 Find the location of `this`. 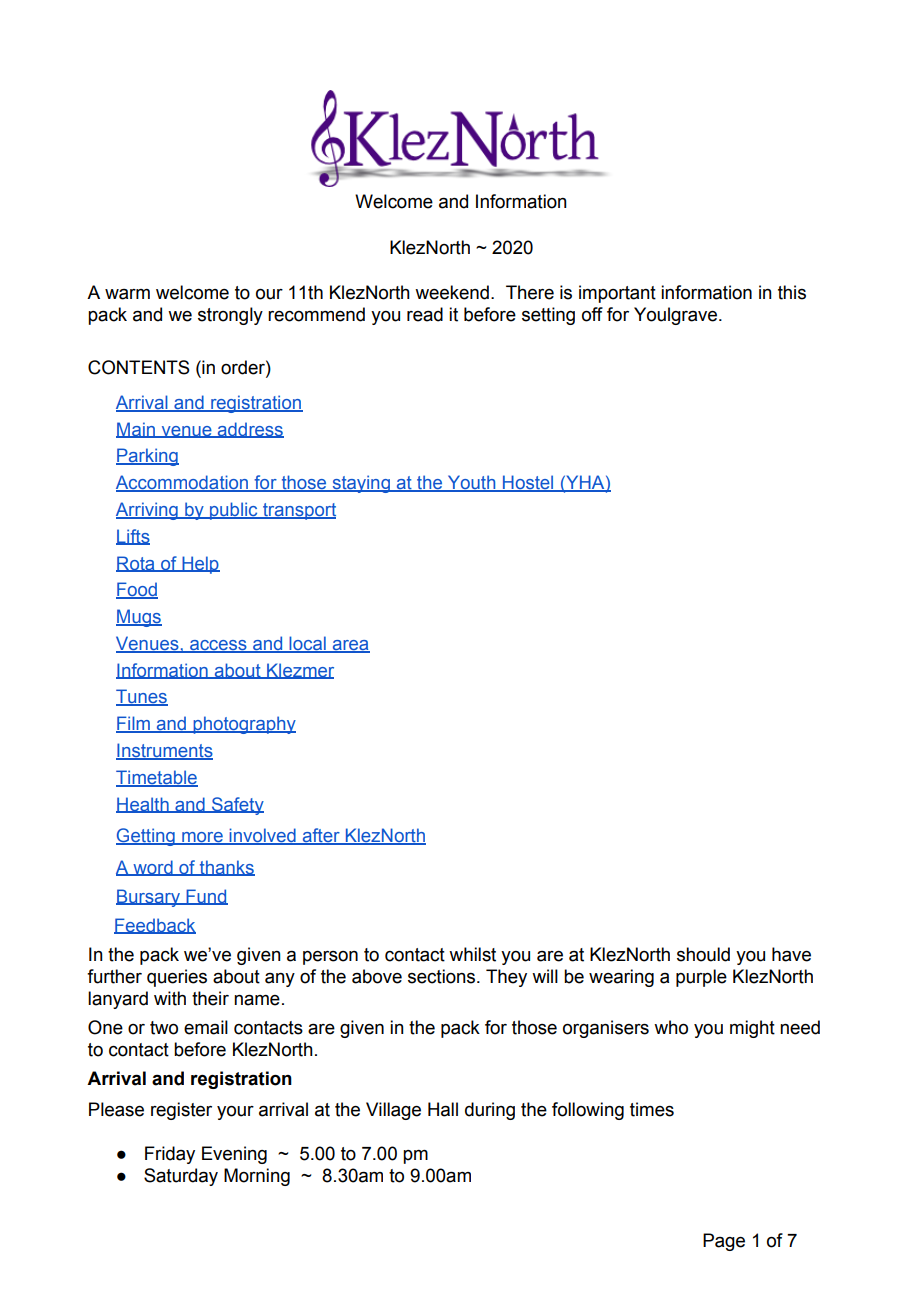

this is located at coordinates (792, 292).
